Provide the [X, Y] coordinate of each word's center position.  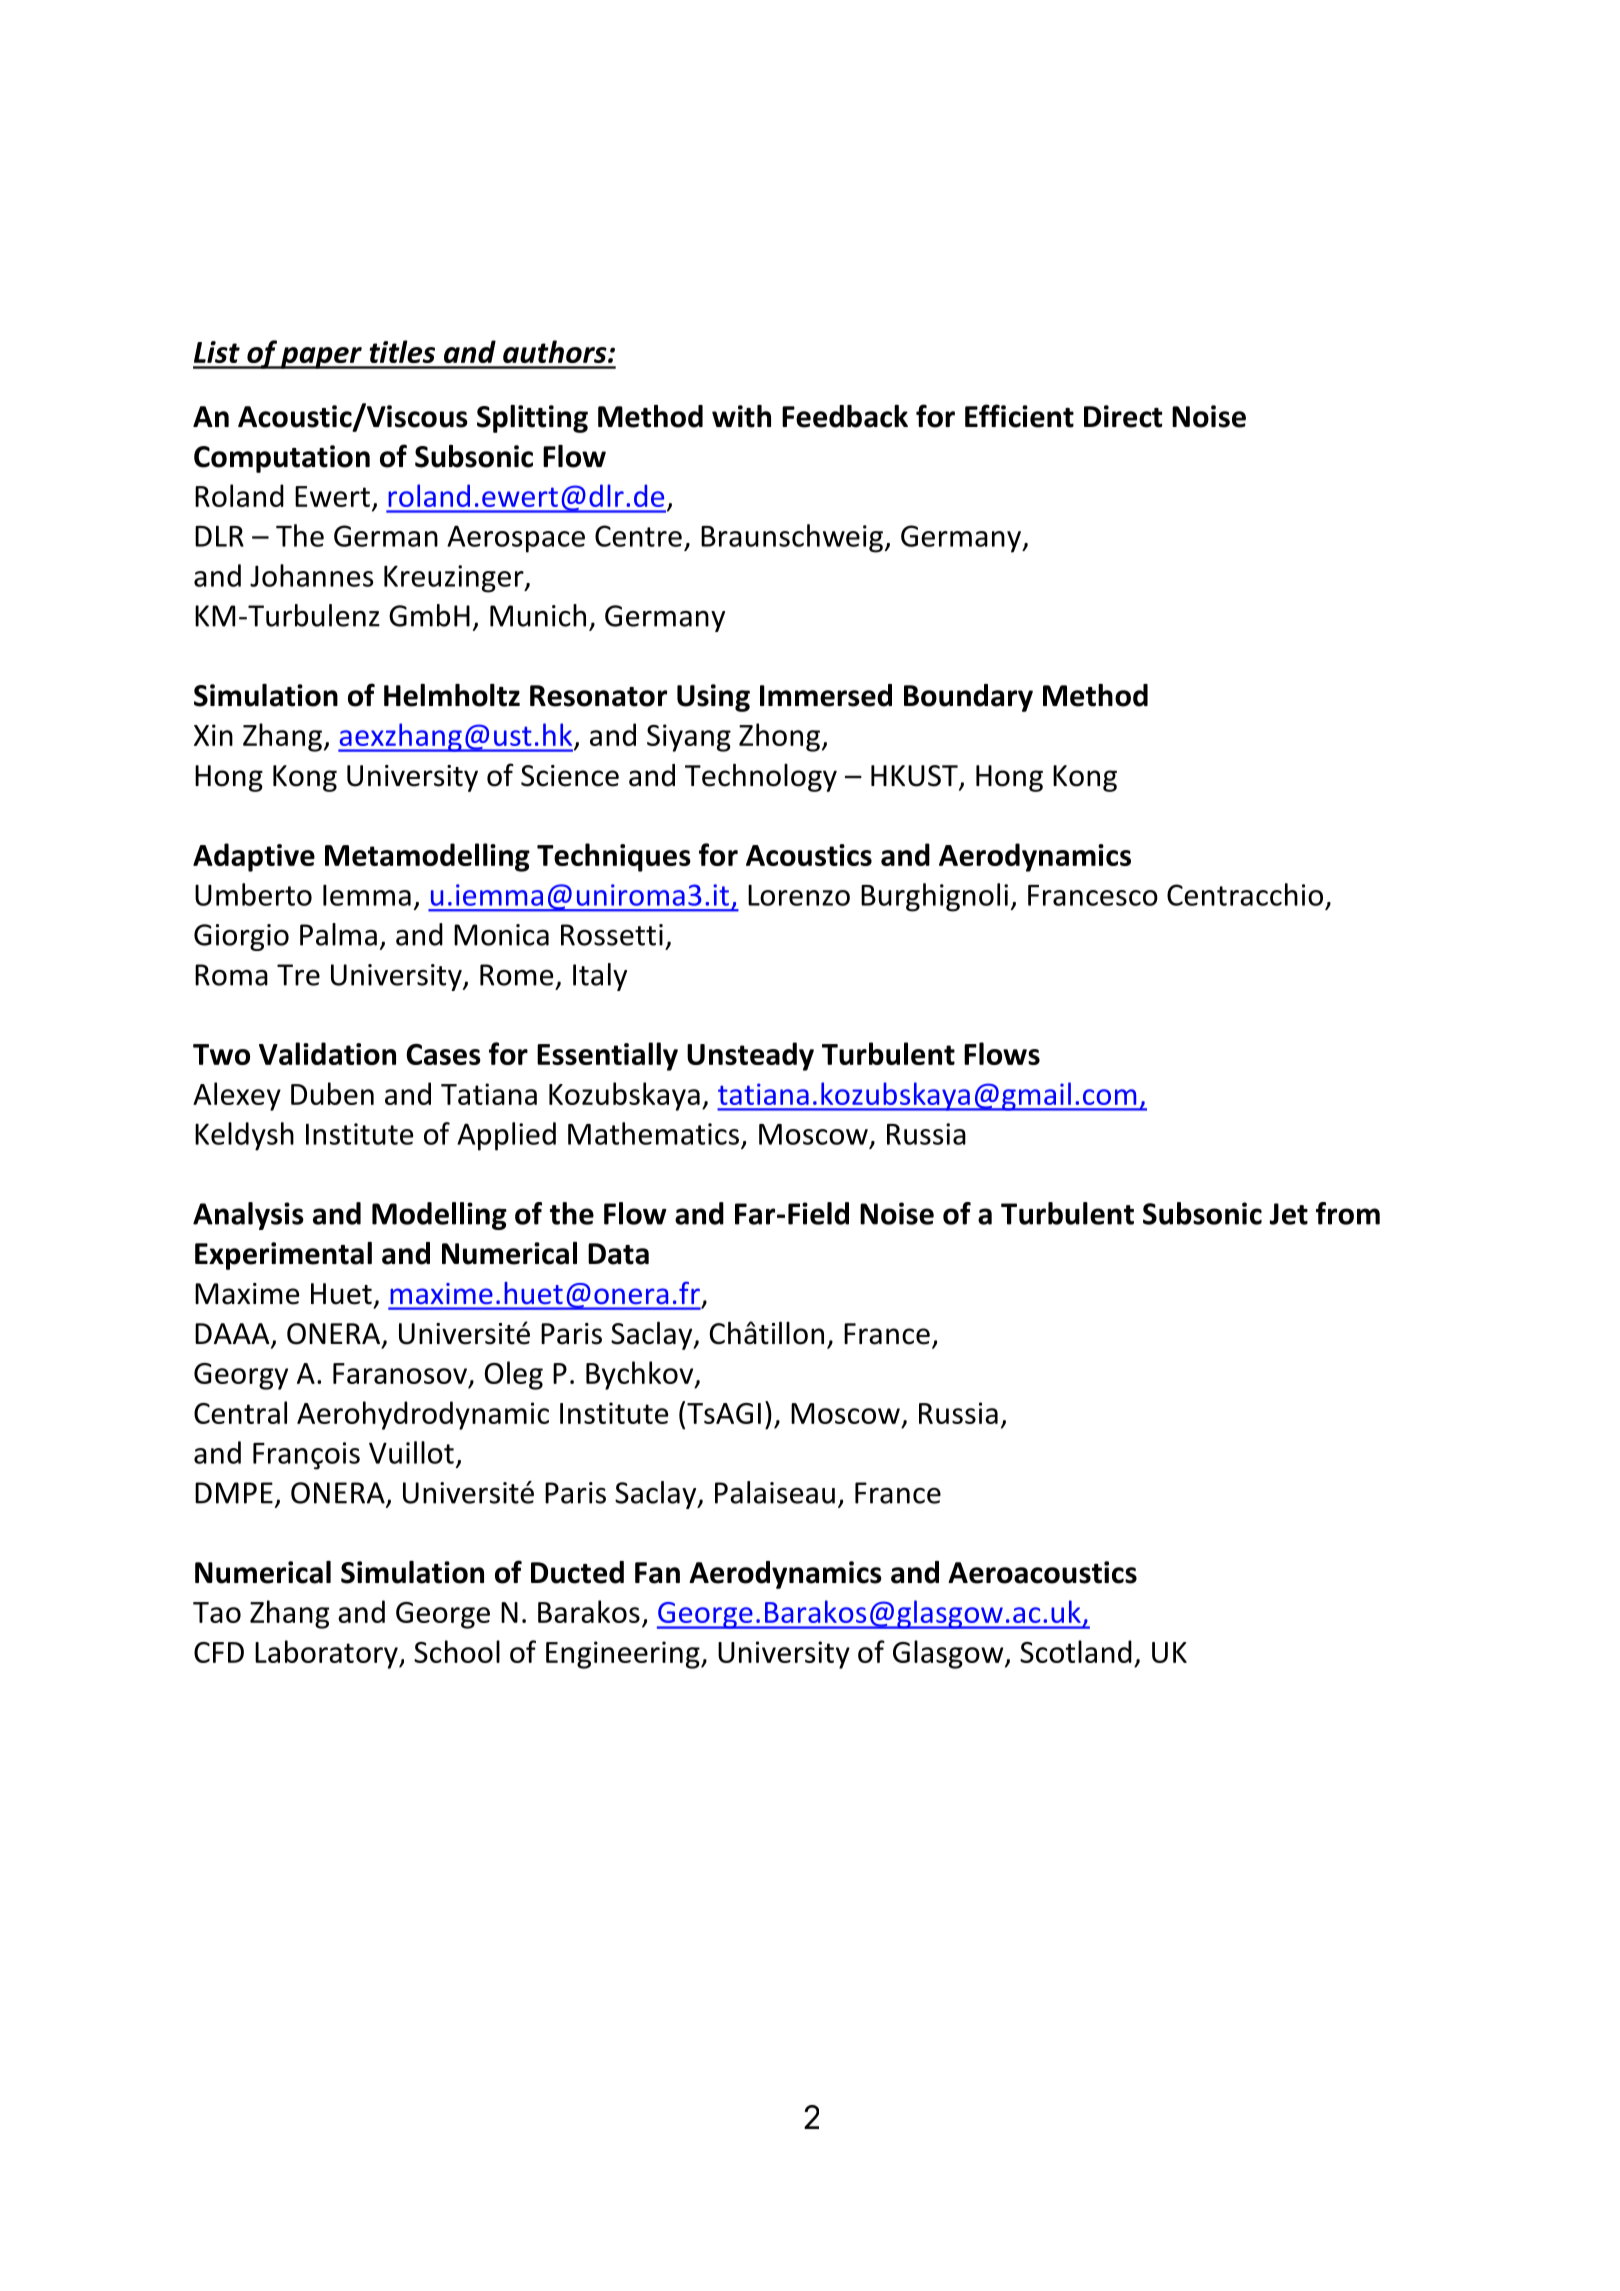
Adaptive [254, 857]
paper [321, 358]
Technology [761, 777]
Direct [1123, 416]
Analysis [248, 1216]
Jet [1288, 1214]
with [741, 416]
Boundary [968, 698]
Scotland [1076, 1651]
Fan [657, 1573]
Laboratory [327, 1654]
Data [618, 1254]
